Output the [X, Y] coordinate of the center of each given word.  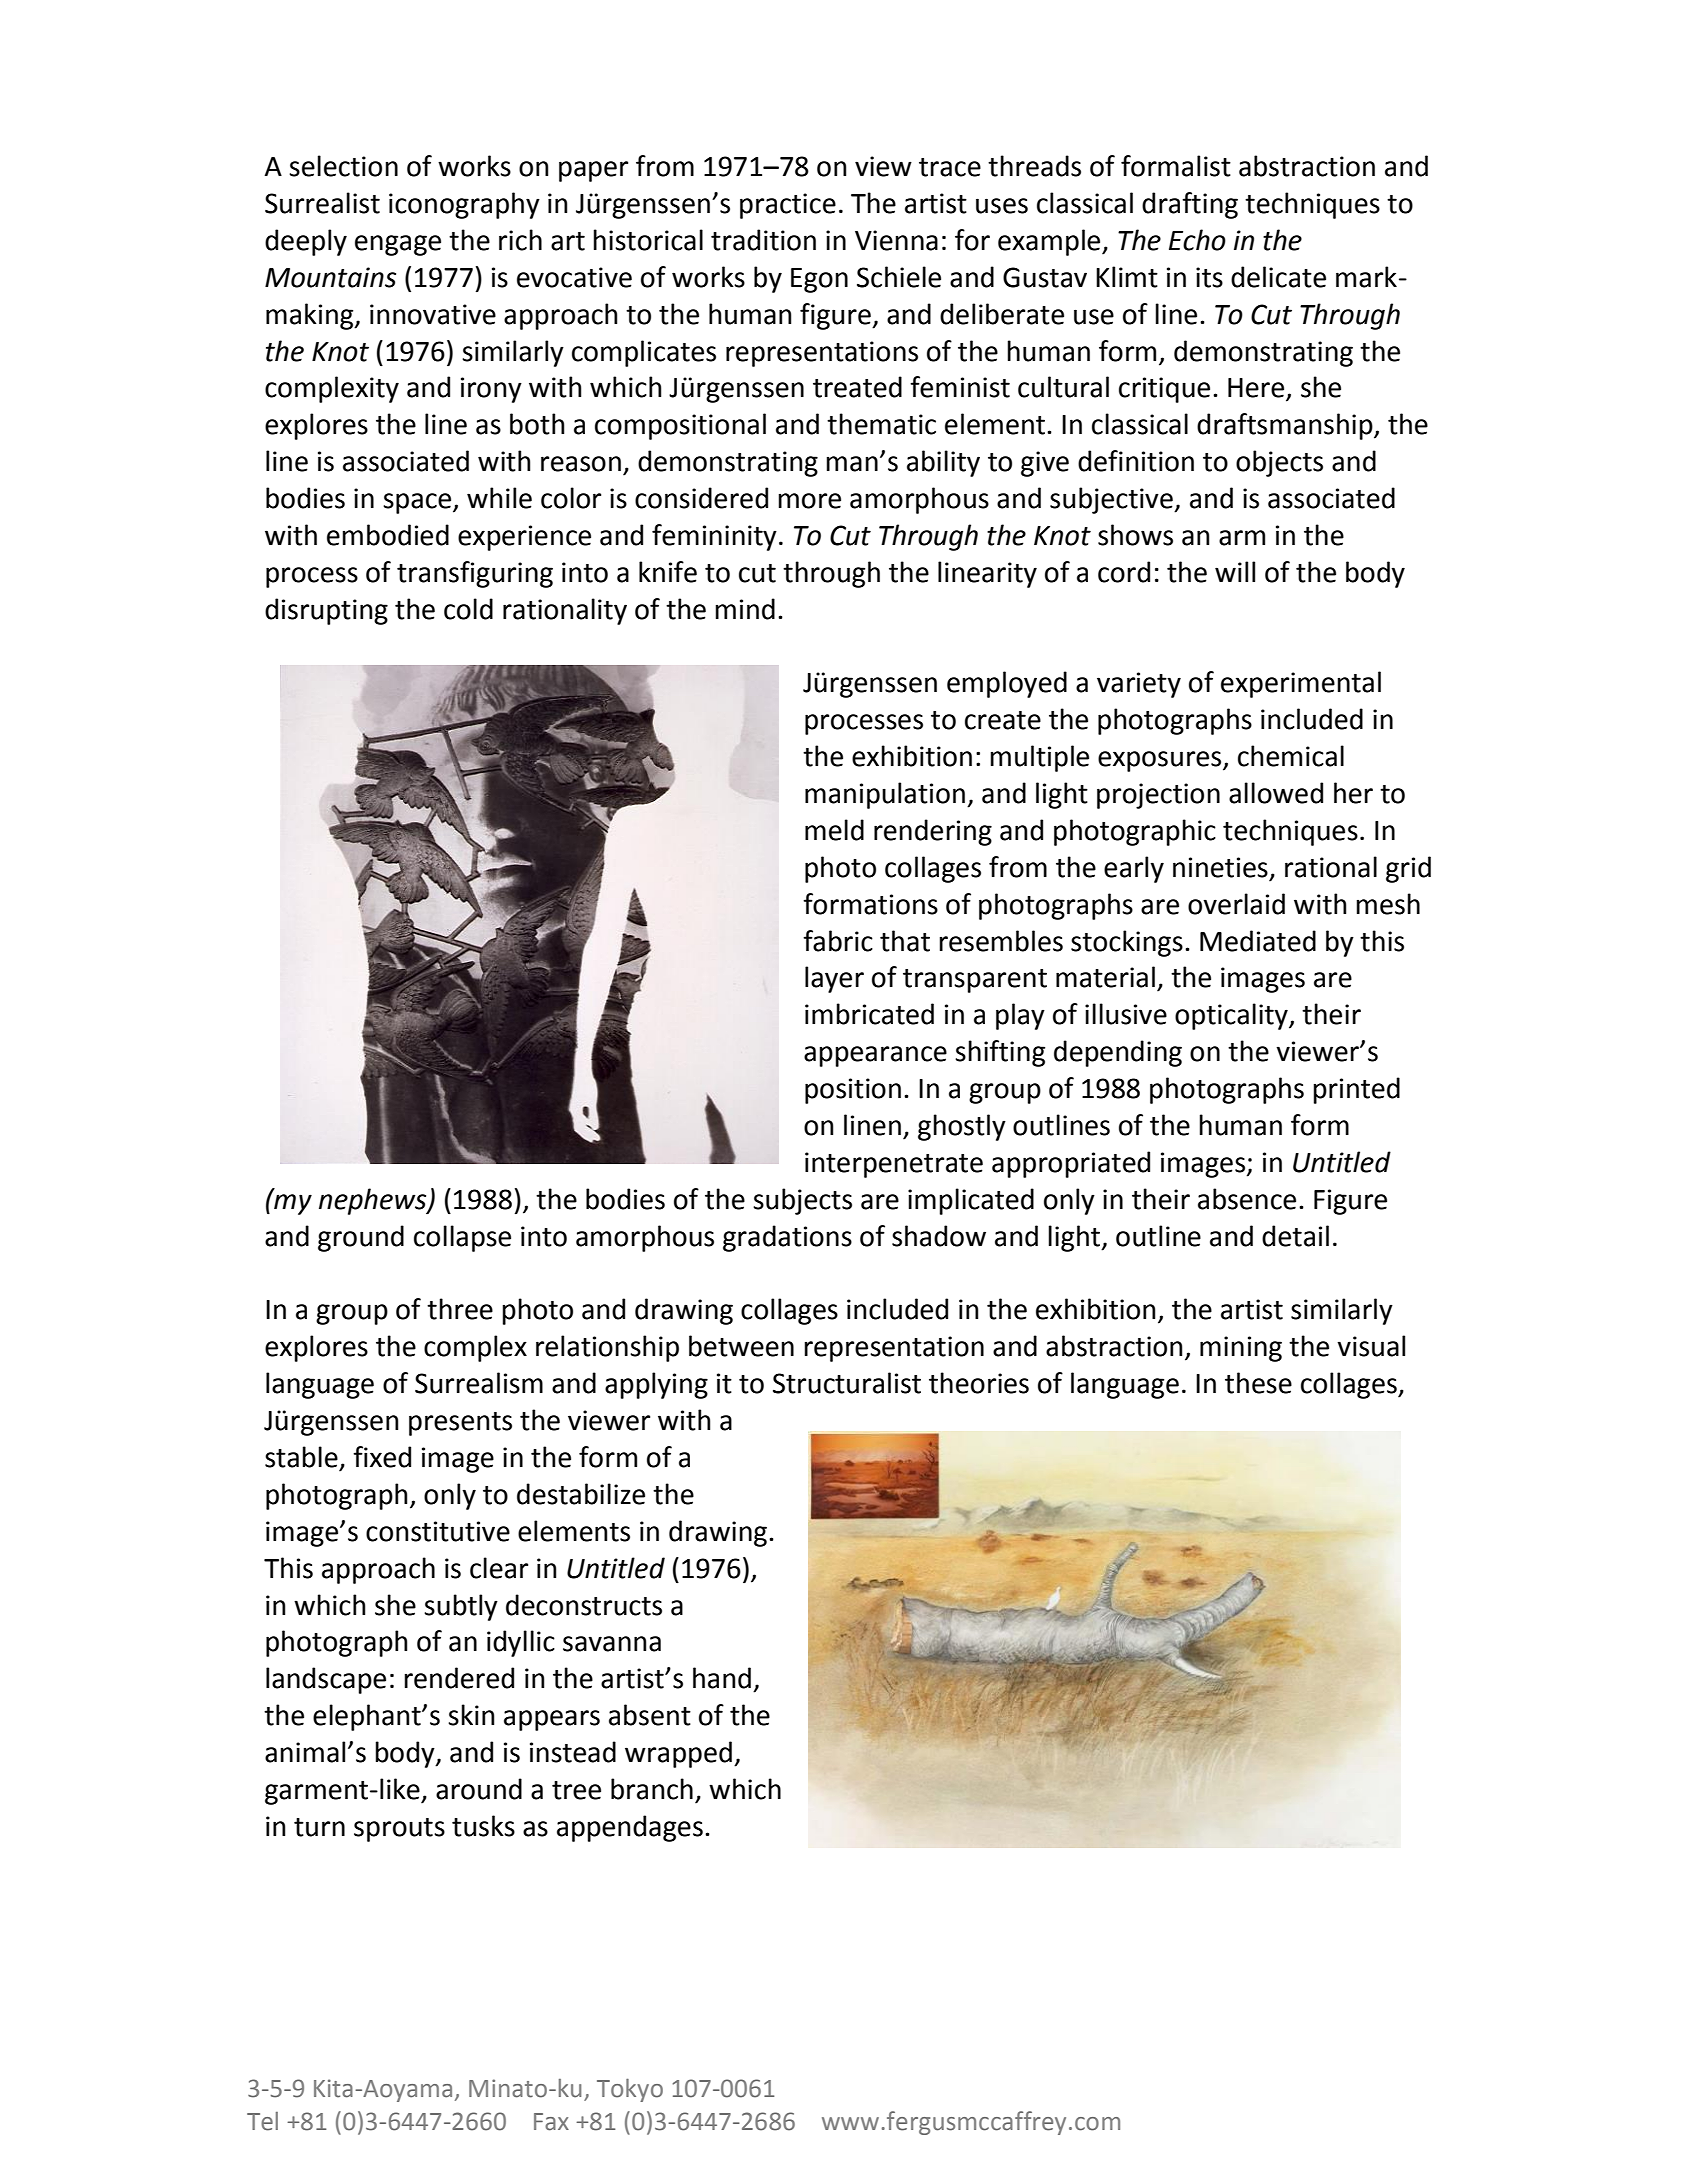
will [1235, 571]
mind [745, 609]
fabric [838, 941]
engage [398, 245]
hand [722, 1678]
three [460, 1309]
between [741, 1346]
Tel [262, 2121]
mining [1241, 1349]
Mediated [1258, 941]
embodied [388, 535]
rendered [459, 1678]
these [1258, 1383]
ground [361, 1238]
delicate [1278, 277]
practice [788, 206]
